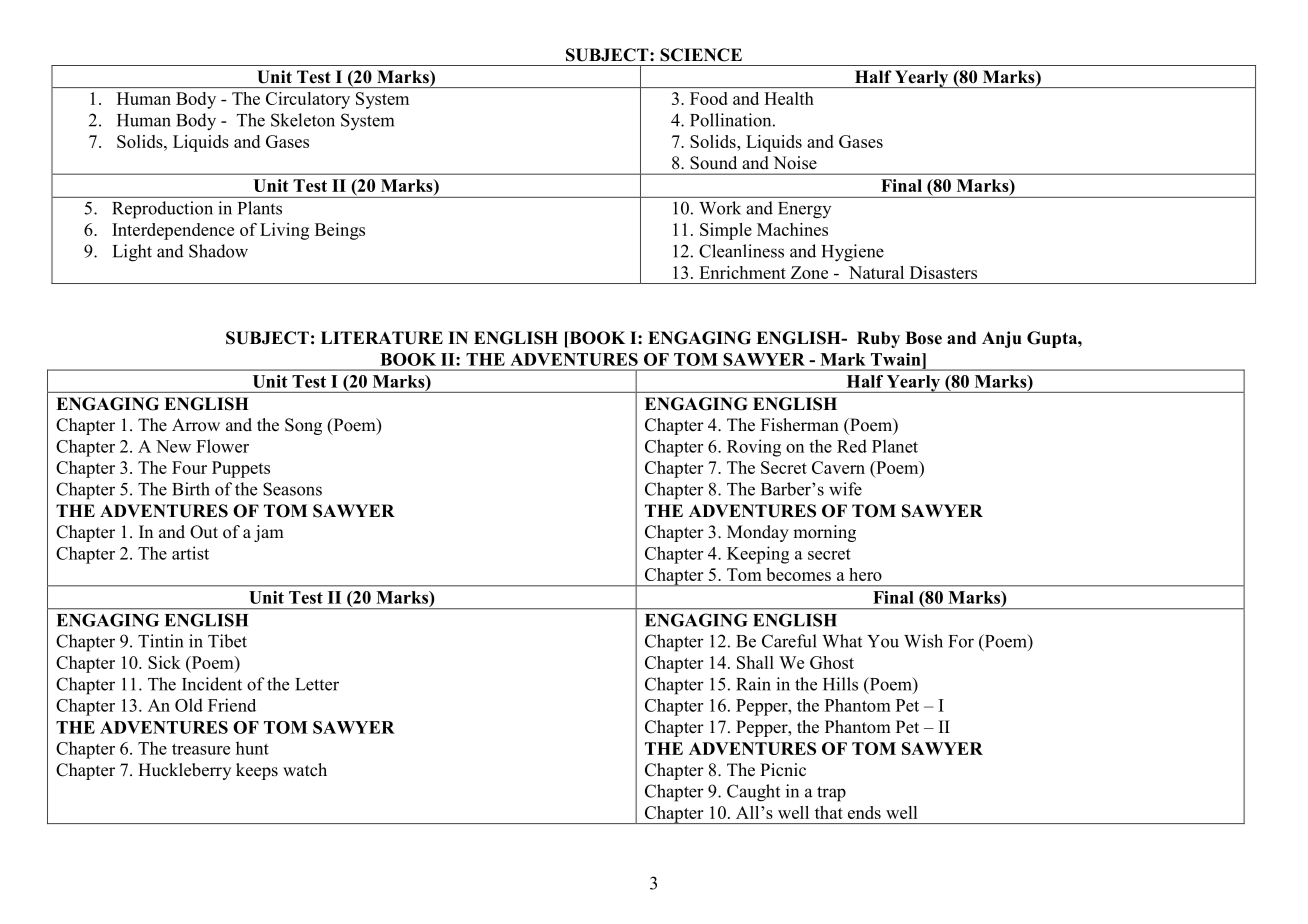  What do you see at coordinates (755, 662) in the page?
I see `Shall` at bounding box center [755, 662].
